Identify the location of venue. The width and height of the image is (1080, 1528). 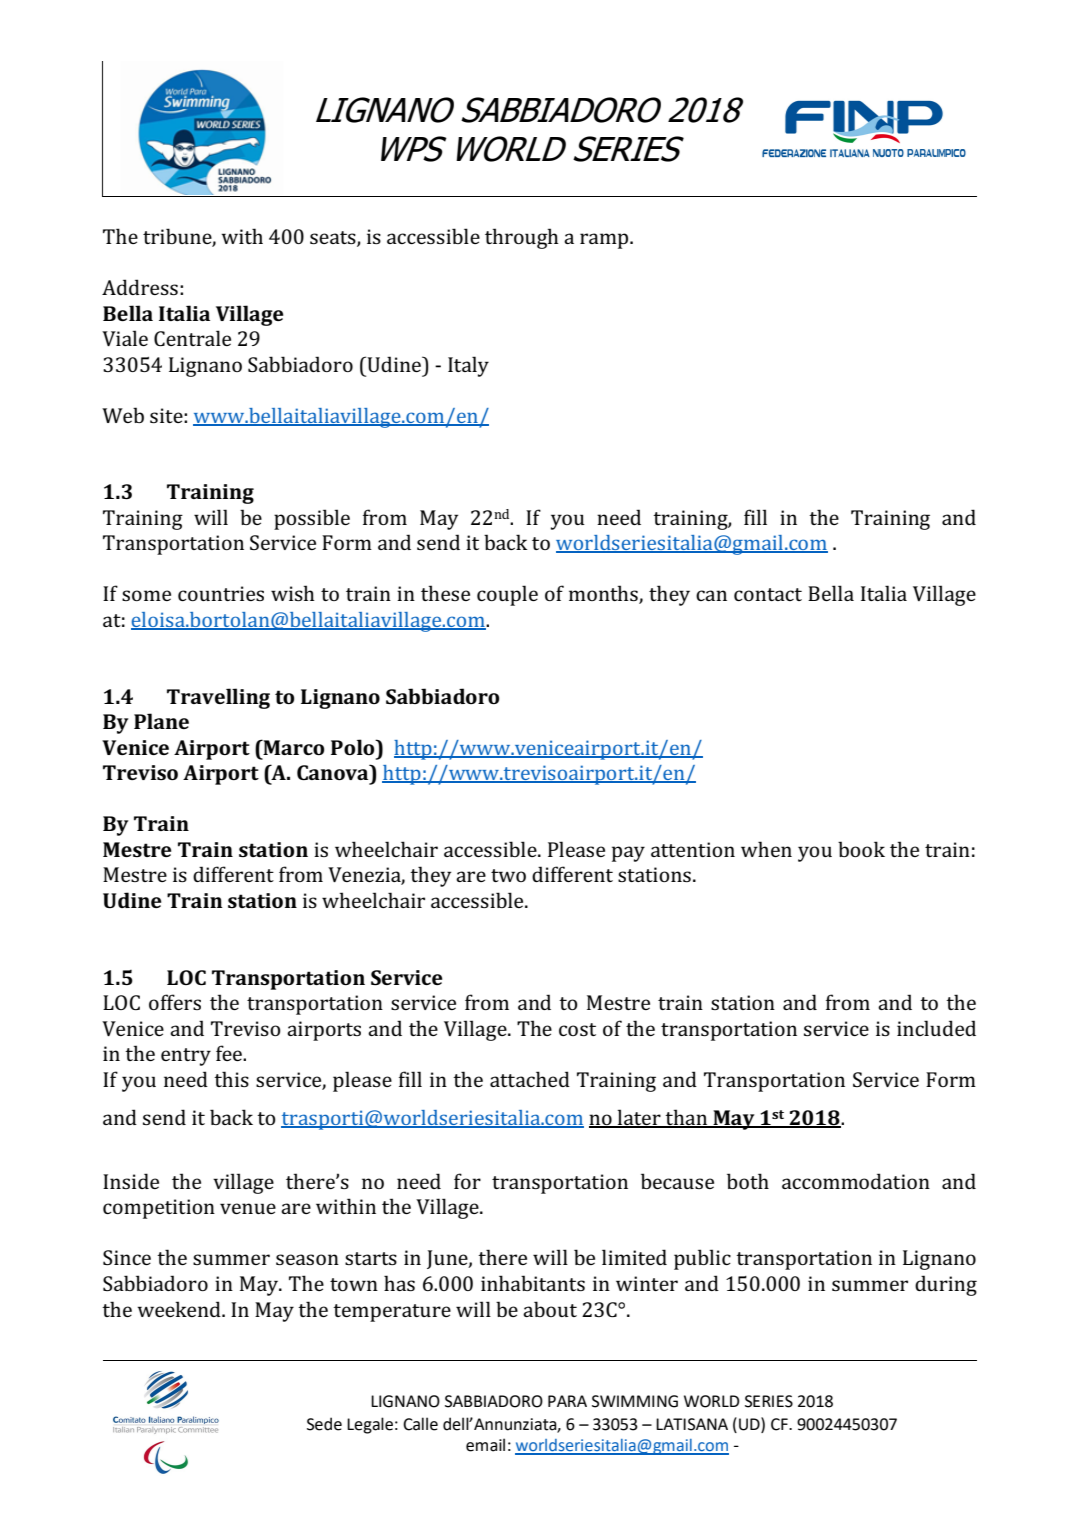
(248, 1208).
